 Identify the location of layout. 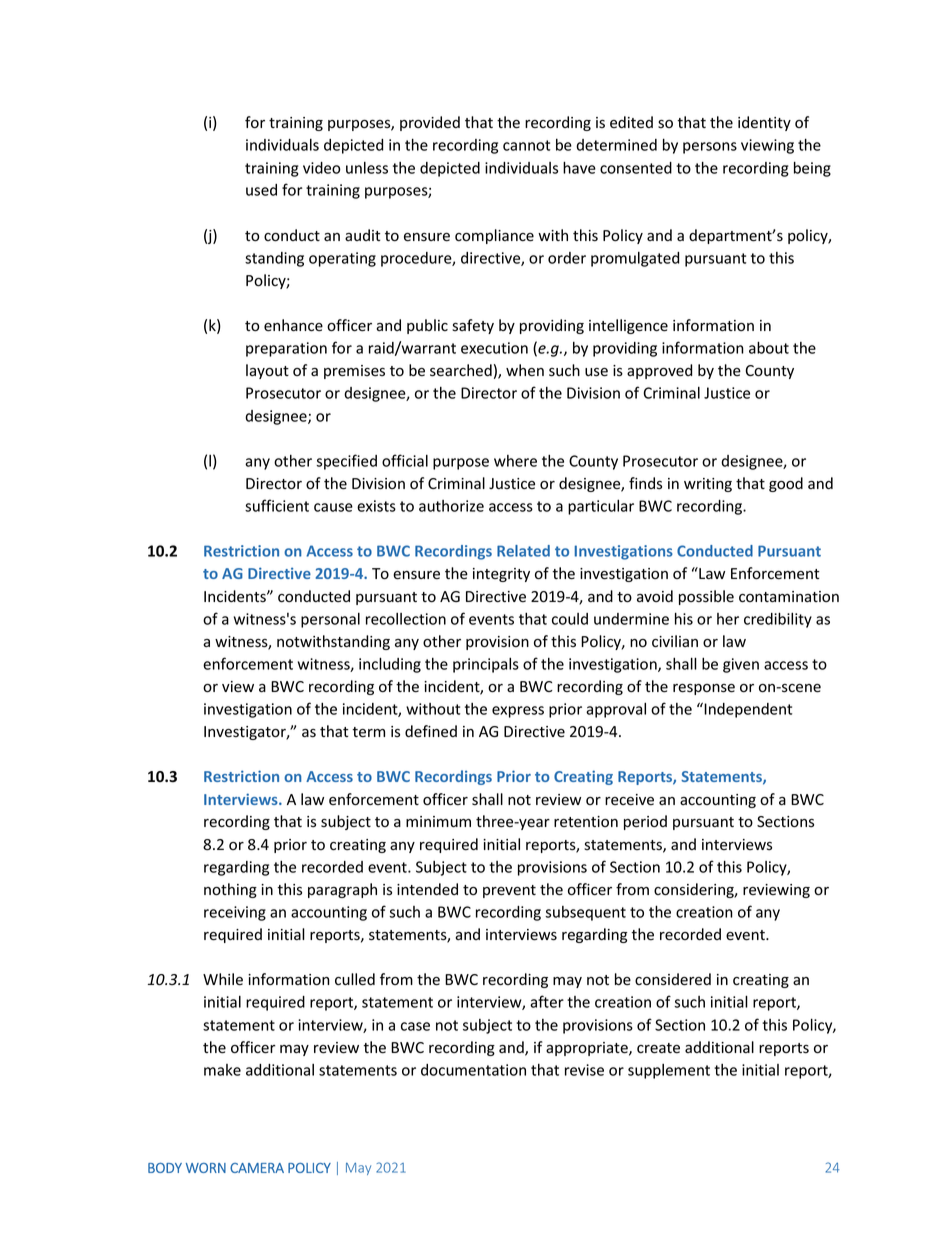
(267, 371).
